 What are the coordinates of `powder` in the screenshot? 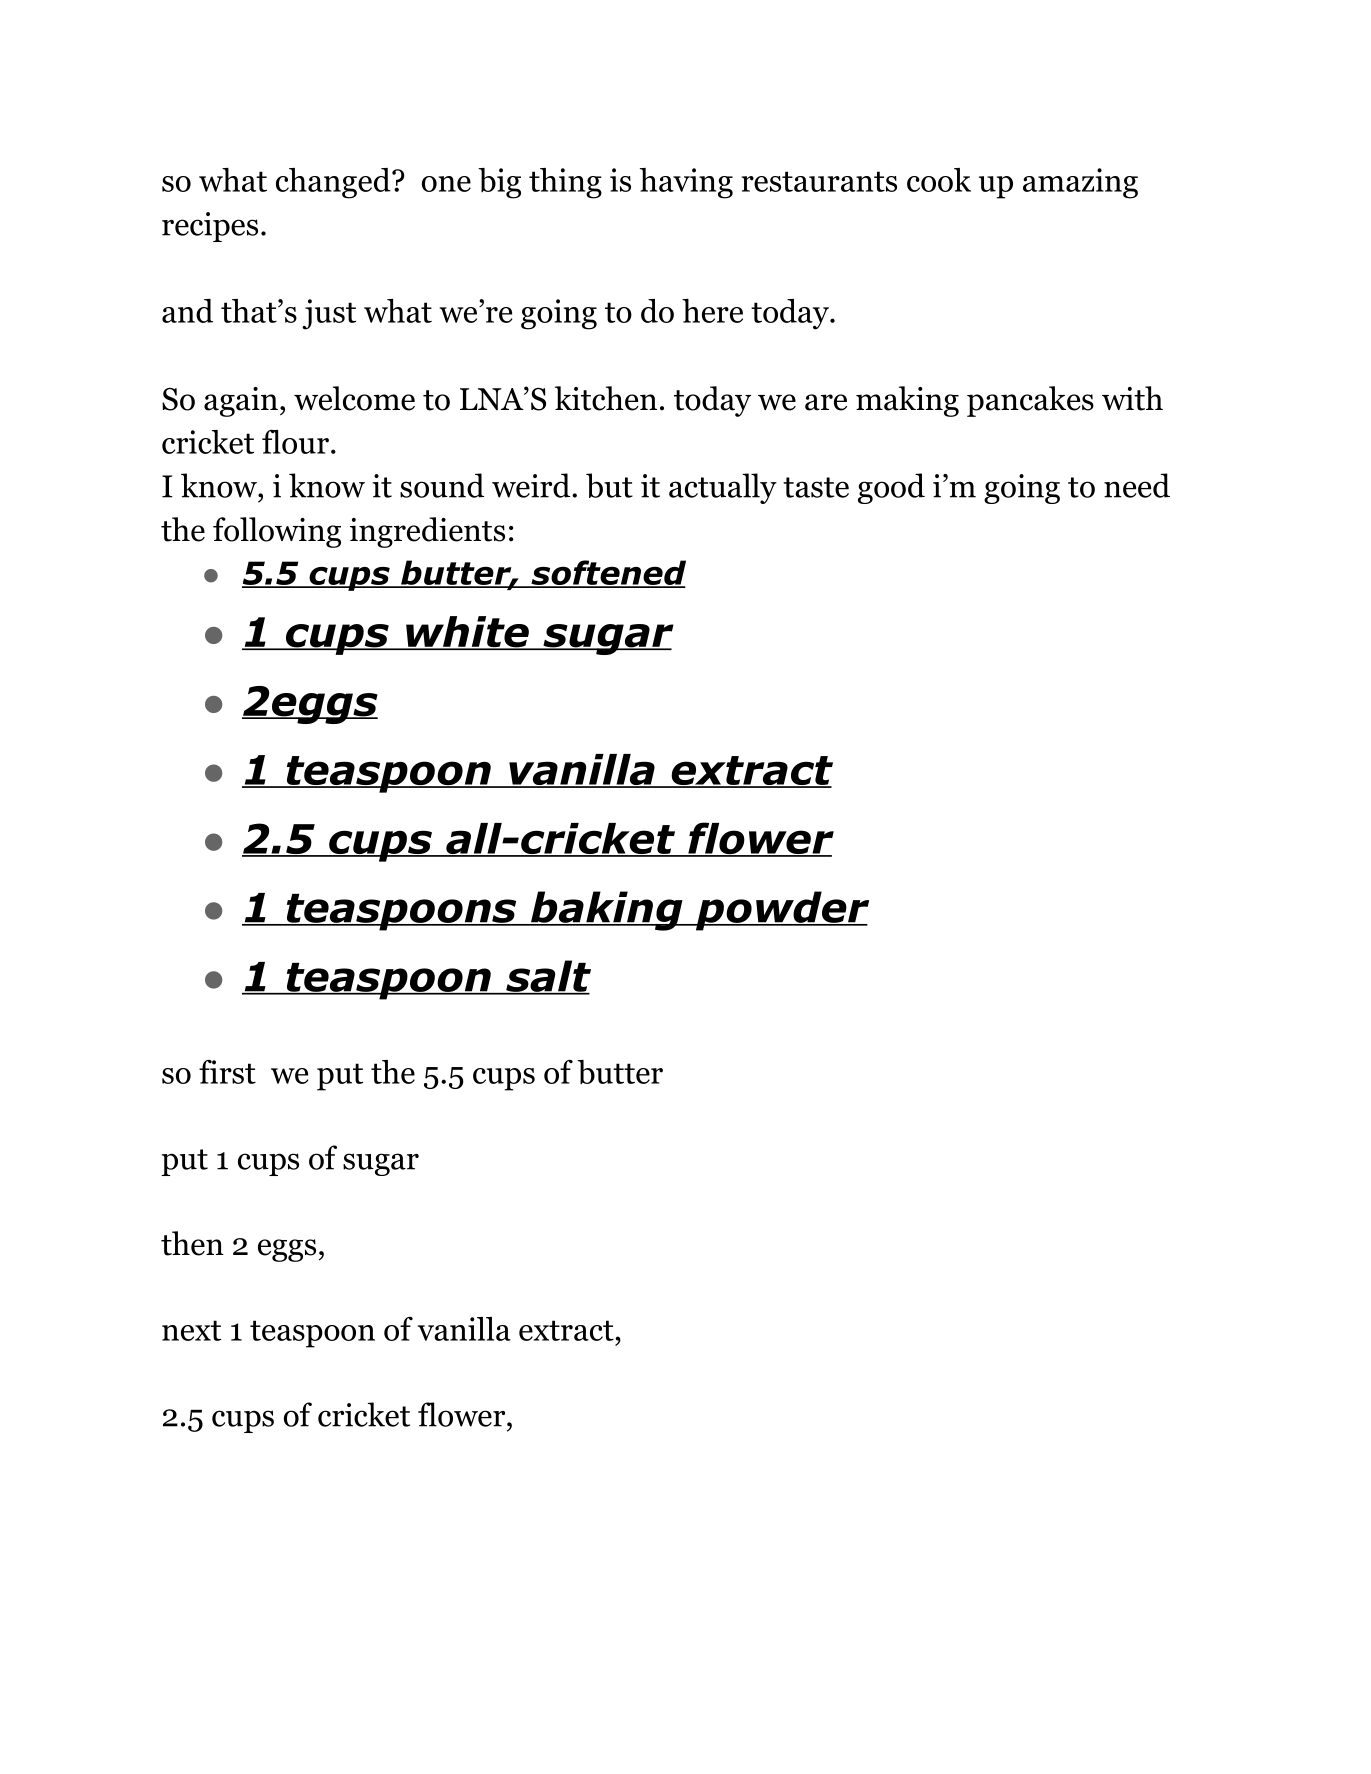 It's located at (781, 911).
